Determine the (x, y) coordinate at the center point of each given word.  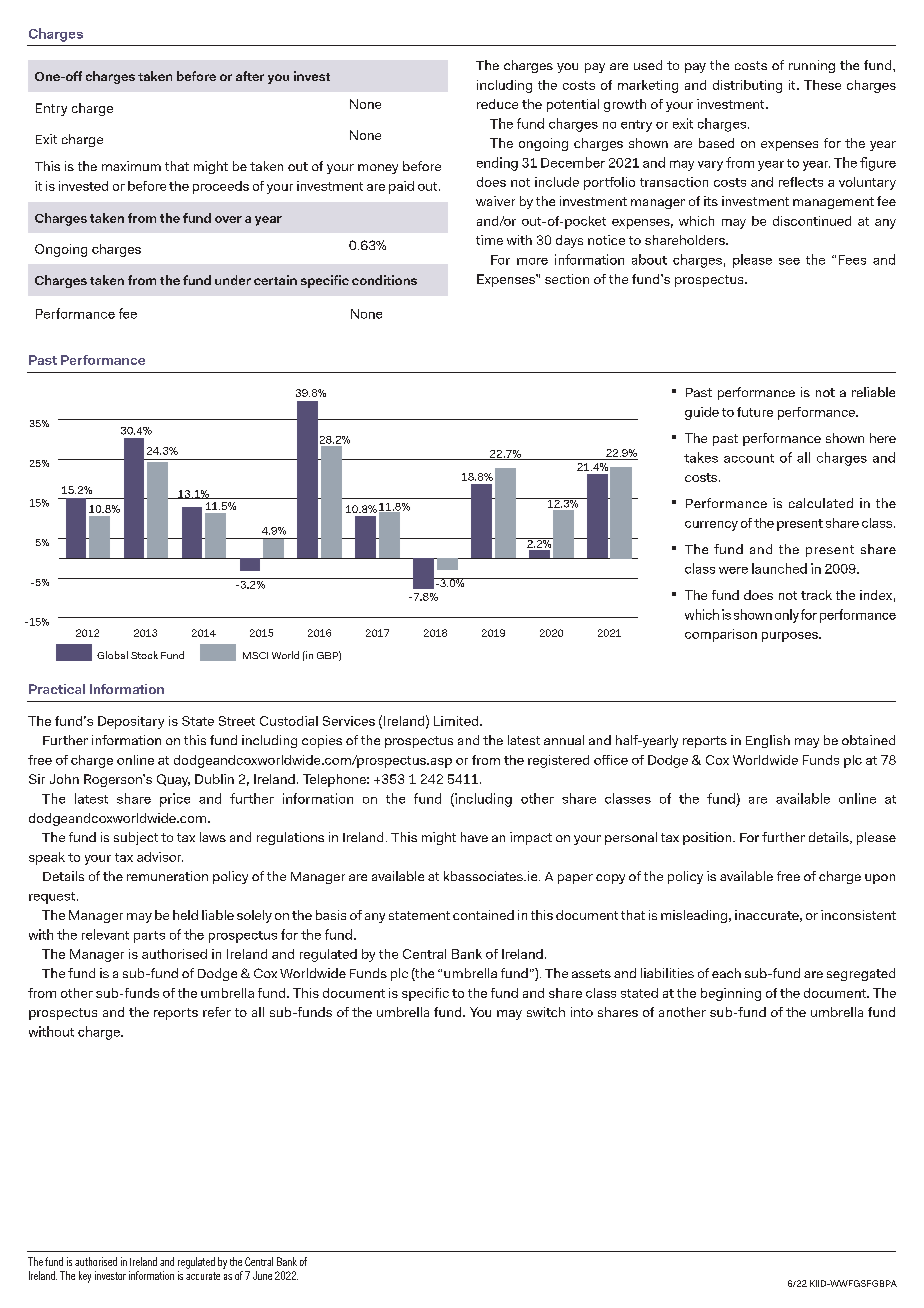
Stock (144, 655)
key (85, 1277)
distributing (747, 86)
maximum (131, 166)
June (262, 1275)
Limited (457, 721)
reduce (497, 104)
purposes (791, 637)
